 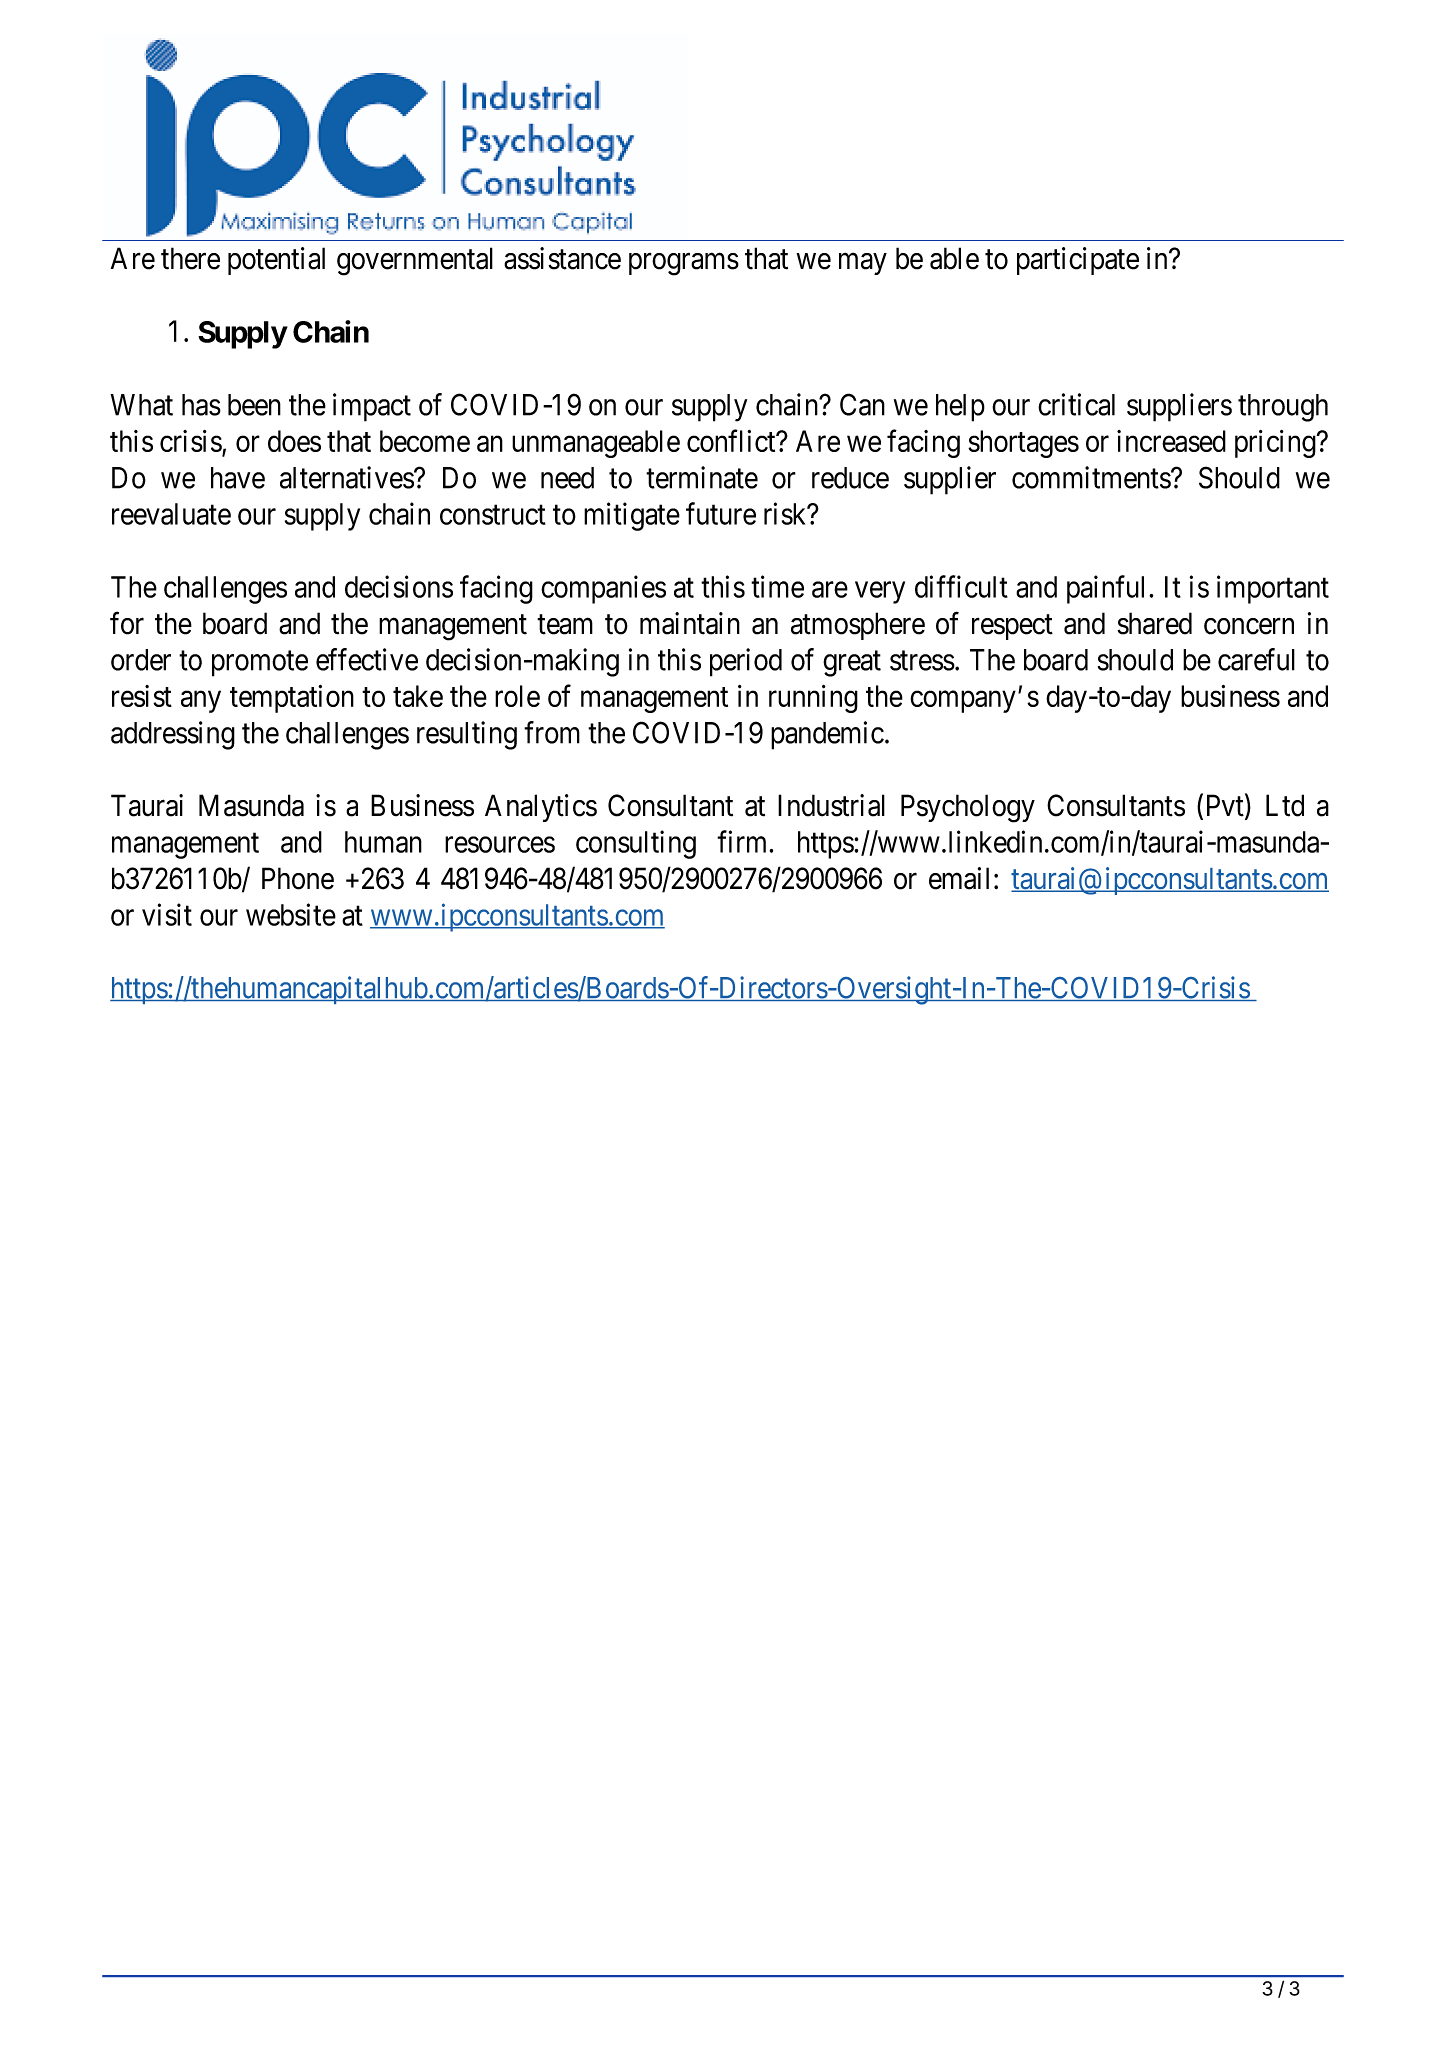 What do you see at coordinates (702, 477) in the page?
I see `terminate` at bounding box center [702, 477].
